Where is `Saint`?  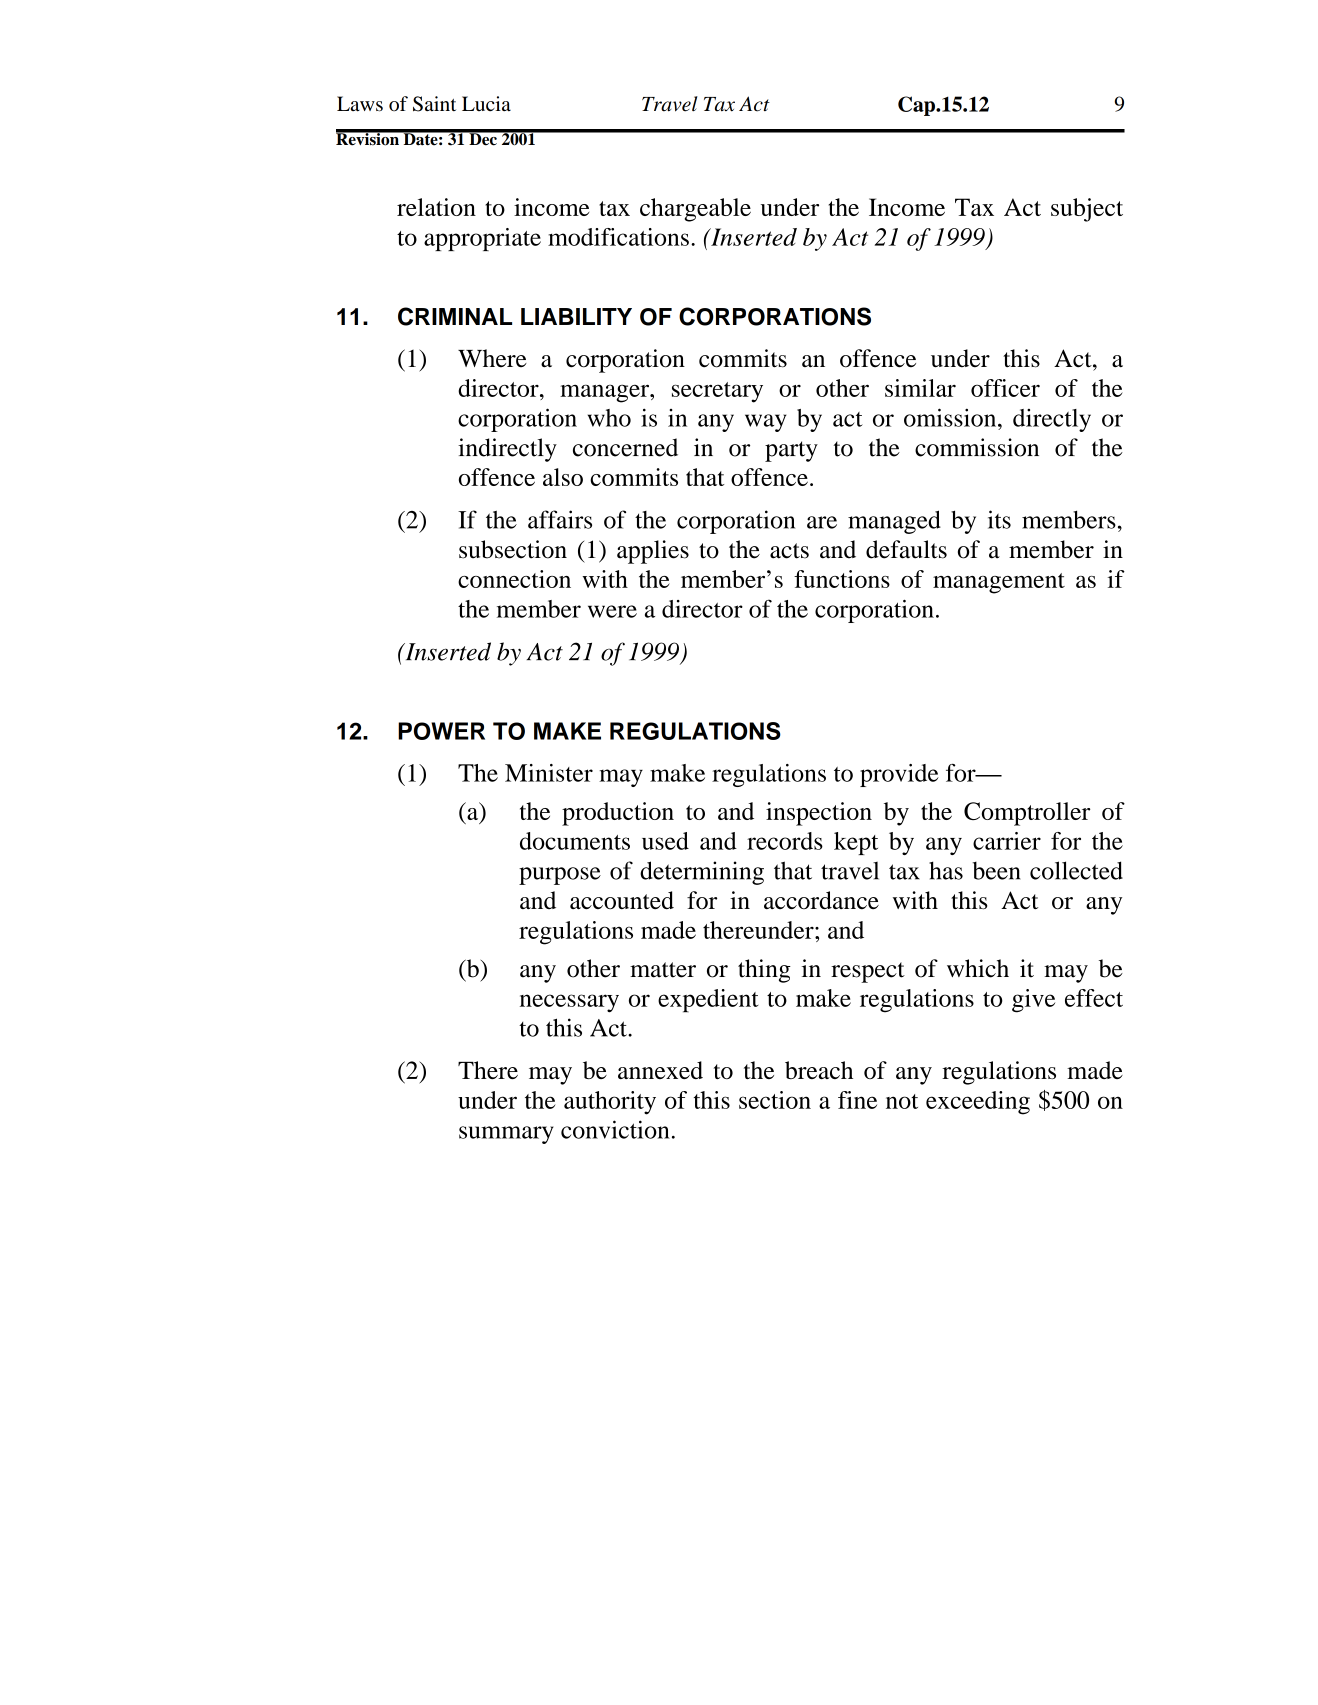
Saint is located at coordinates (434, 104).
